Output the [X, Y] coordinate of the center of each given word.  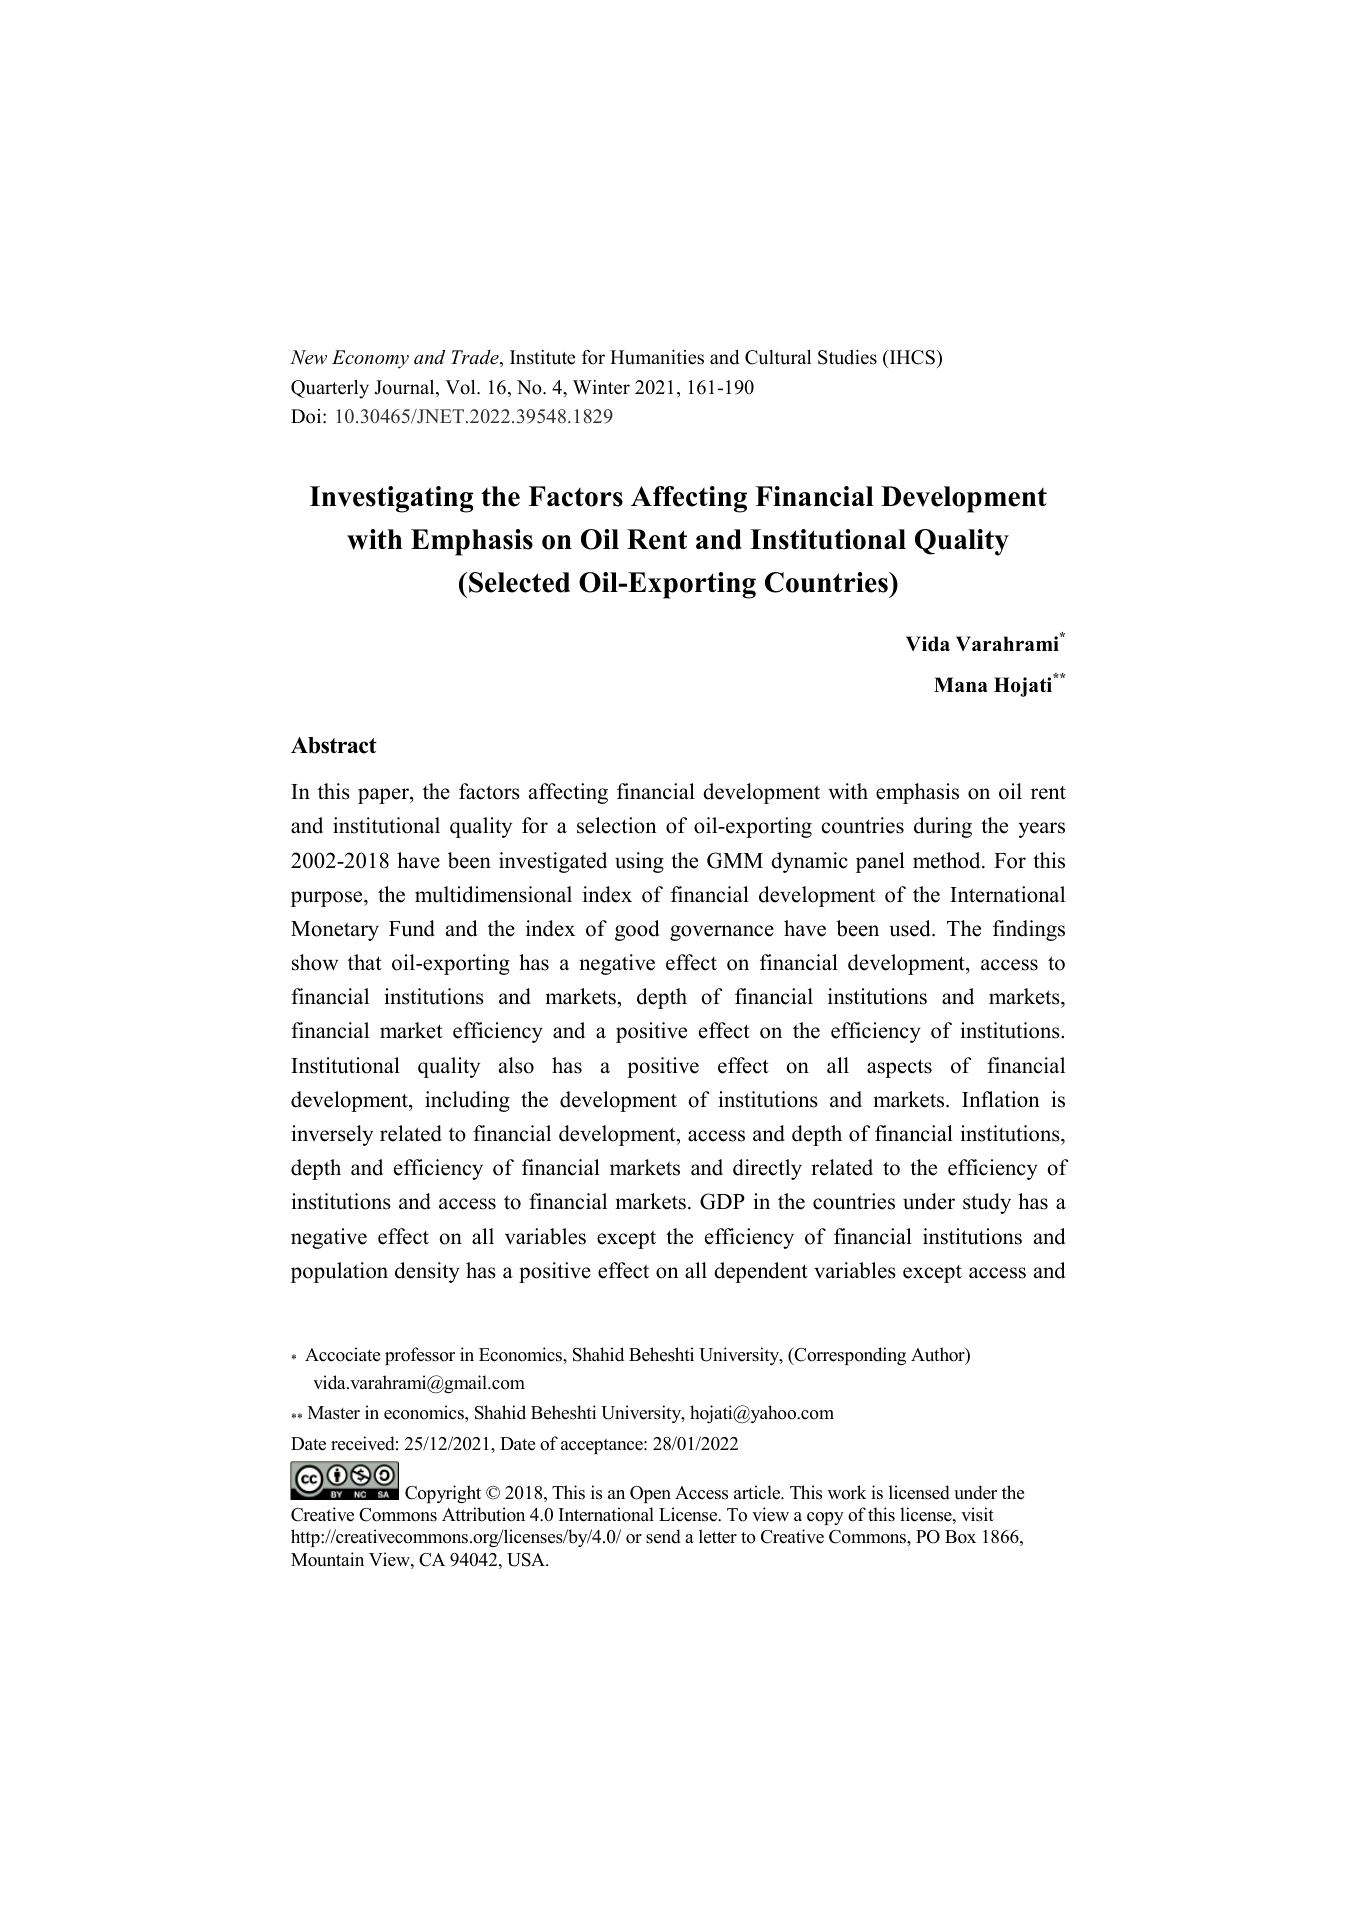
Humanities [657, 357]
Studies [847, 357]
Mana [961, 684]
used [911, 928]
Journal [405, 388]
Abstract [334, 745]
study [987, 1203]
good [637, 930]
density [427, 1272]
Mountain [327, 1559]
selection [617, 825]
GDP [722, 1201]
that [365, 962]
